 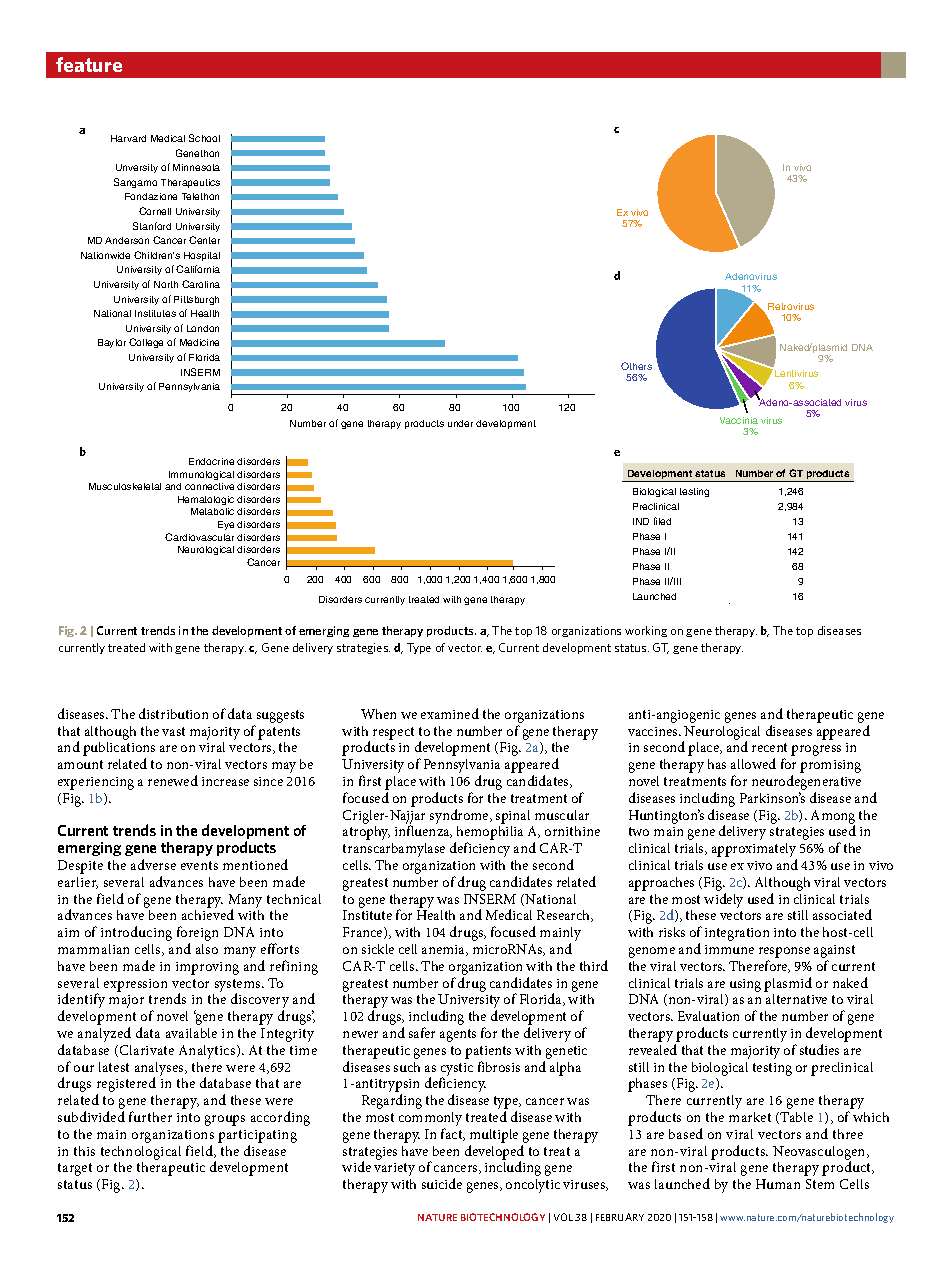 What do you see at coordinates (146, 343) in the image?
I see `College` at bounding box center [146, 343].
